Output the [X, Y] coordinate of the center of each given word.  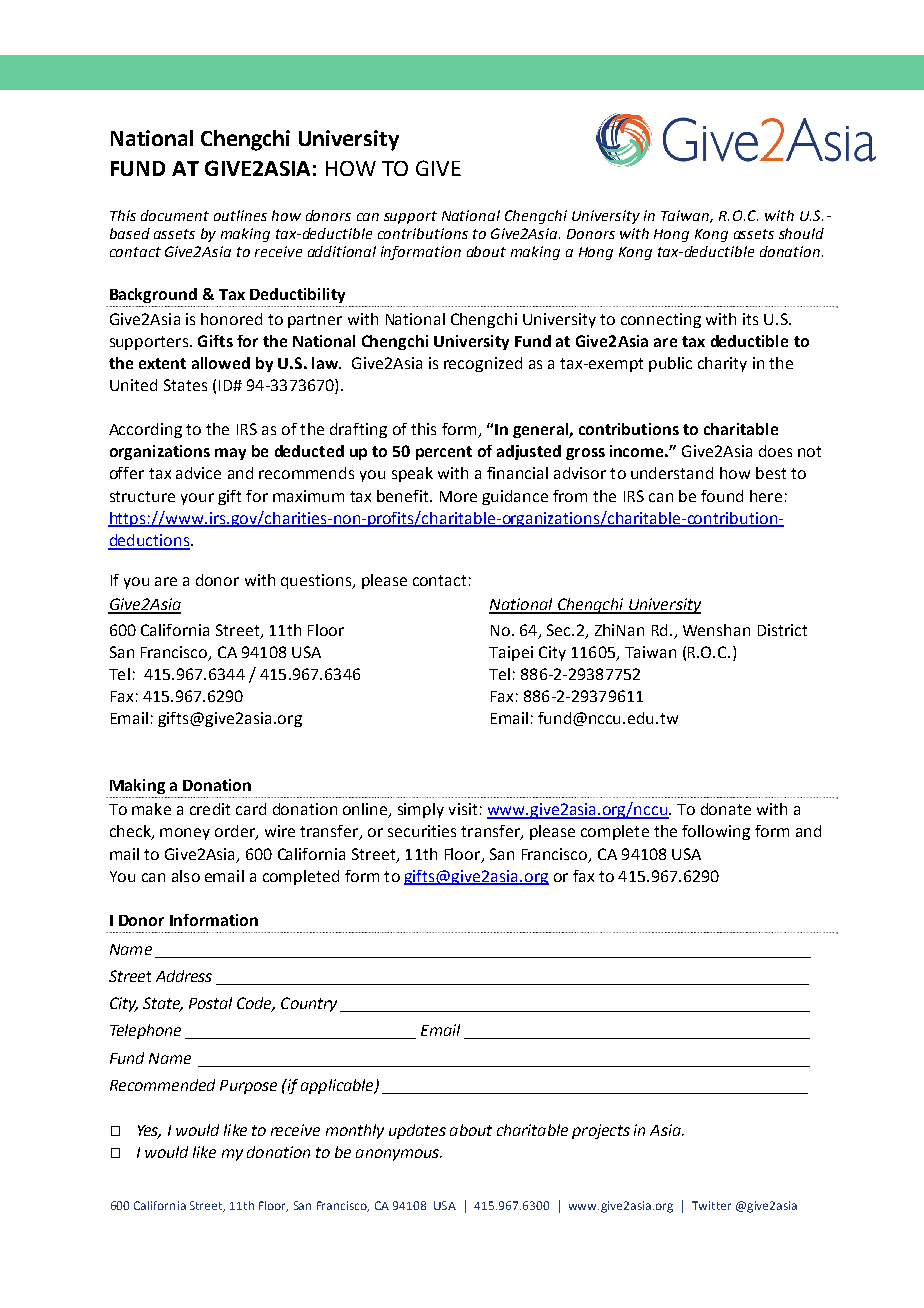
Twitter [711, 1205]
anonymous [398, 1155]
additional [342, 251]
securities [422, 831]
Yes [149, 1131]
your [197, 499]
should [801, 233]
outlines [240, 215]
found [722, 496]
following [716, 832]
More [458, 496]
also [186, 876]
